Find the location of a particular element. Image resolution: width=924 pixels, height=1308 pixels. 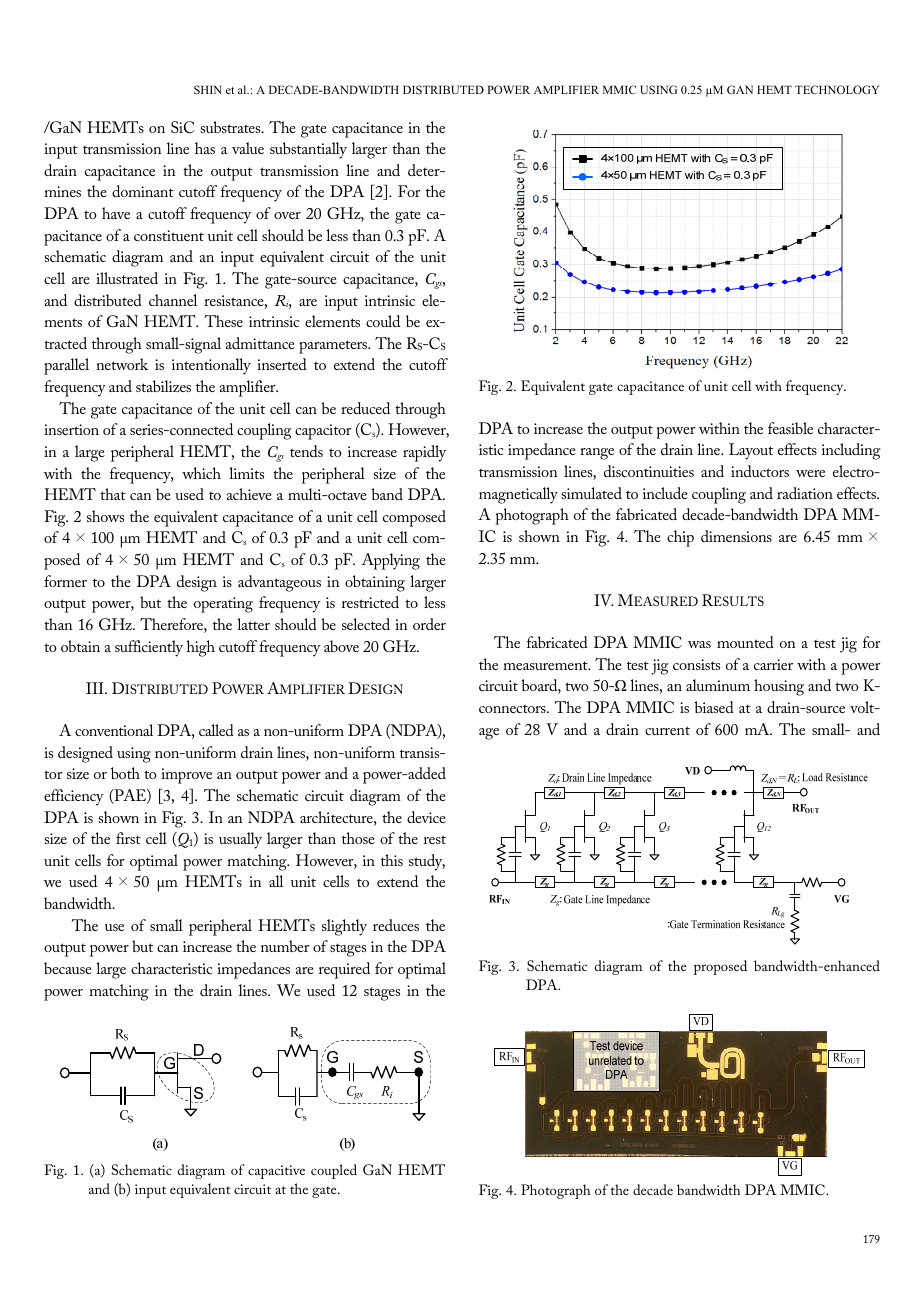

rapidly is located at coordinates (424, 453).
